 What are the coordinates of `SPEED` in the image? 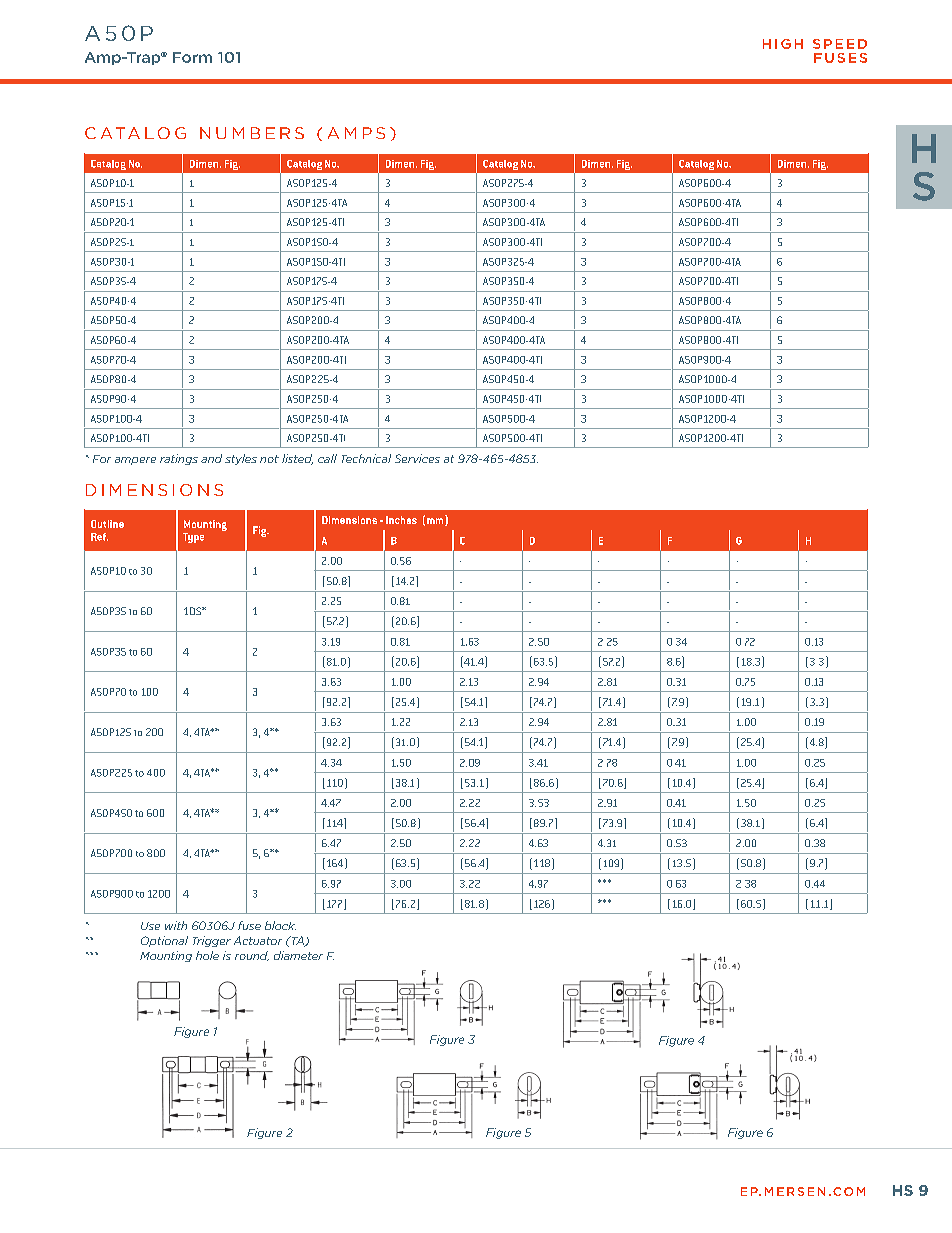 It's located at (840, 44).
